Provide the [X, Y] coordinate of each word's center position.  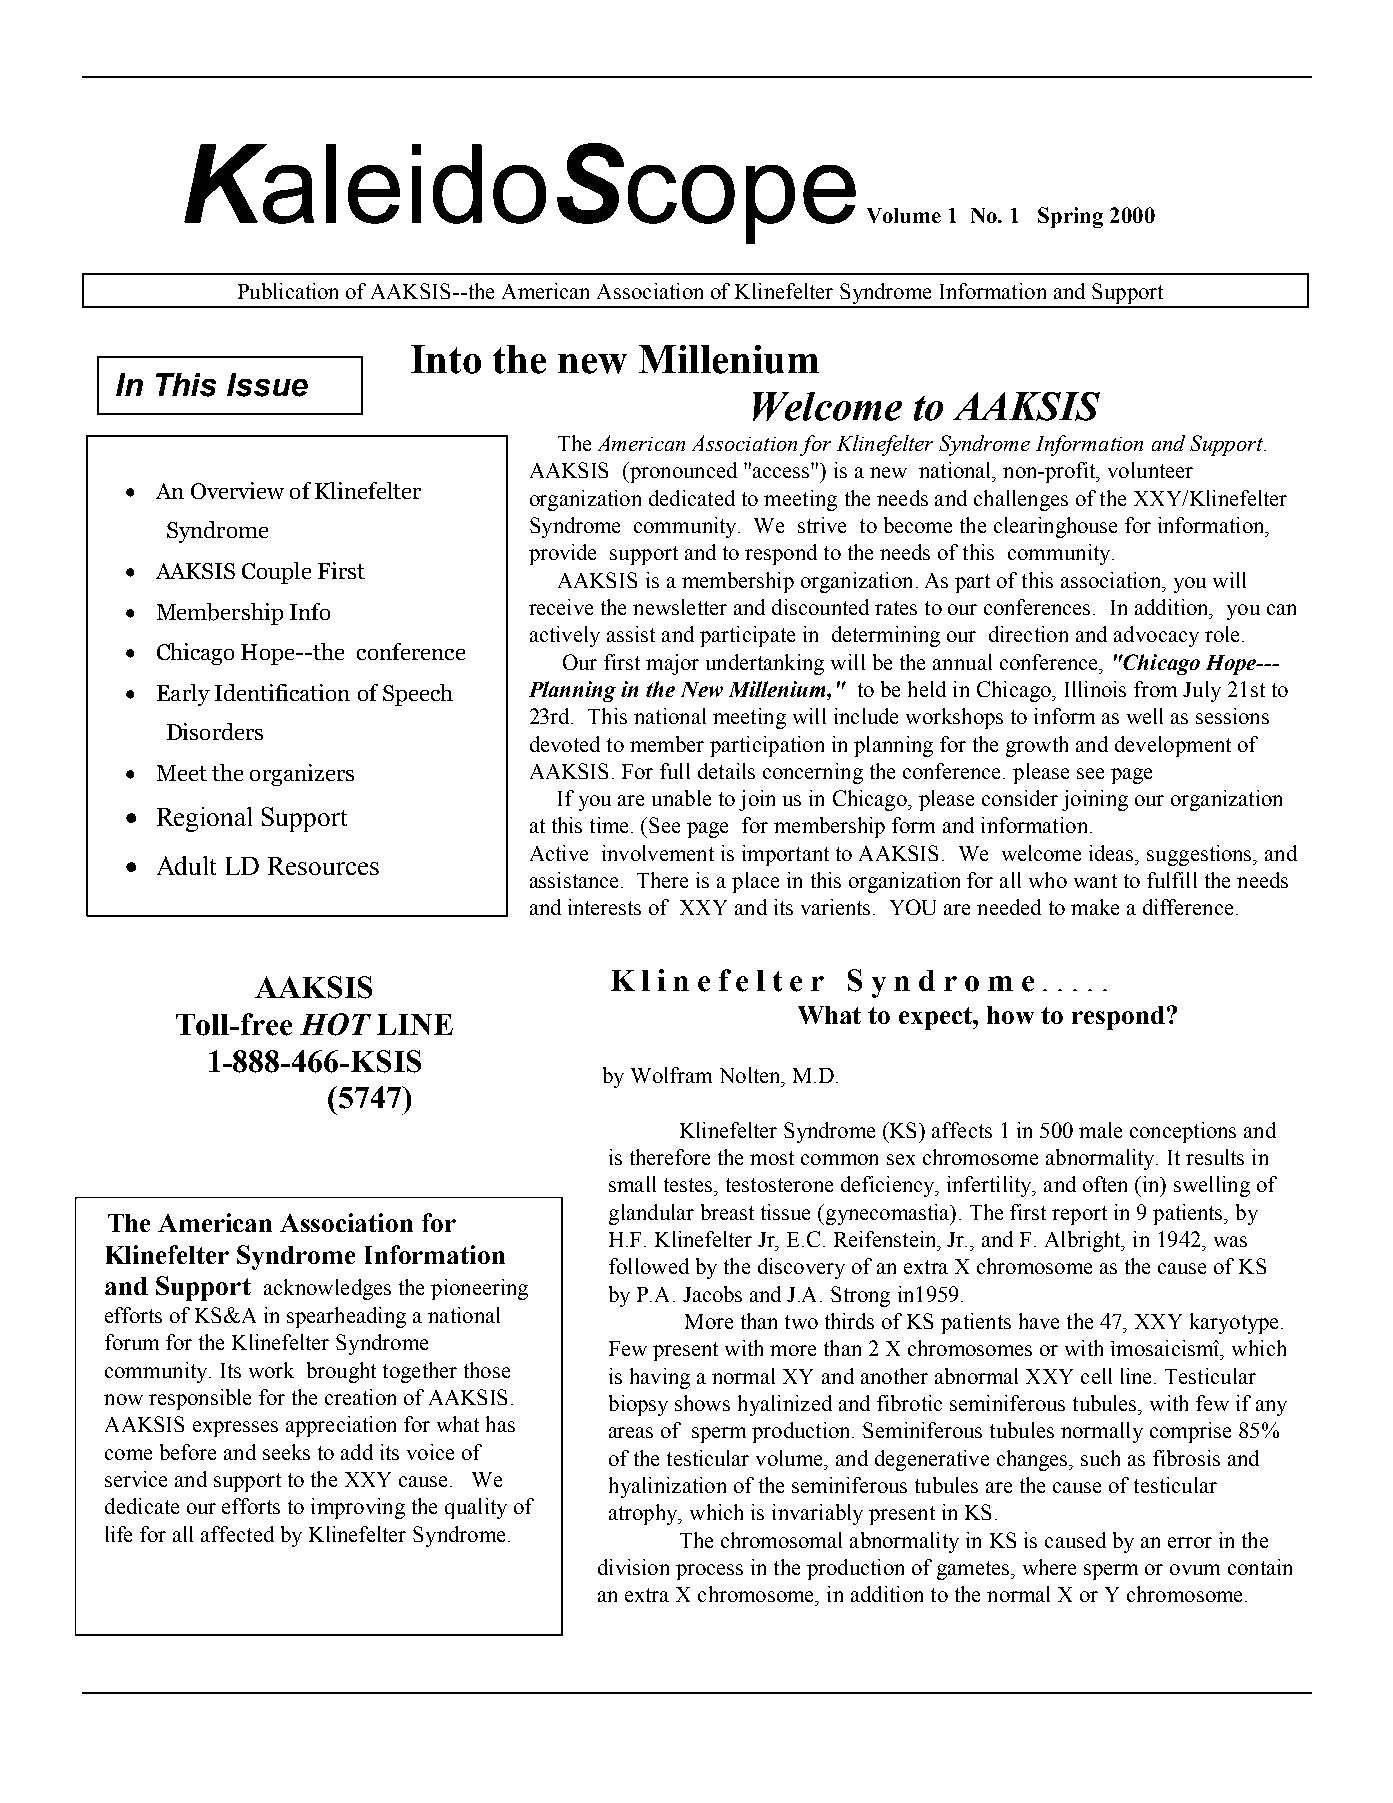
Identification [282, 692]
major [672, 664]
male [1100, 1130]
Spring [1070, 217]
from [1155, 689]
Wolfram [671, 1075]
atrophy [644, 1514]
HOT [335, 1024]
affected [237, 1534]
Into [446, 359]
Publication [288, 291]
